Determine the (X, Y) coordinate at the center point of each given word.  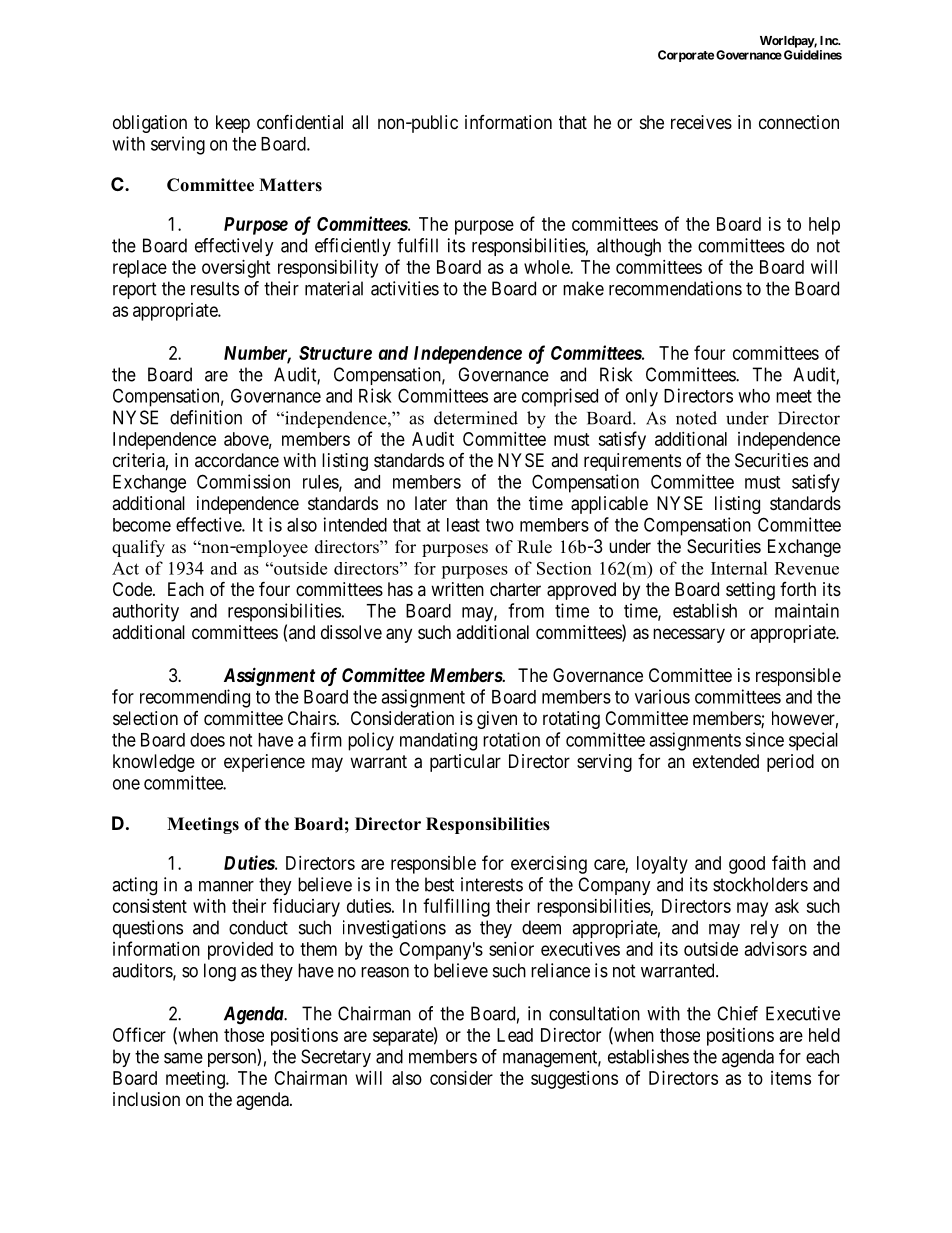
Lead (515, 1035)
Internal (739, 568)
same (183, 1058)
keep (233, 124)
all (360, 122)
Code (133, 589)
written (457, 589)
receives (701, 122)
